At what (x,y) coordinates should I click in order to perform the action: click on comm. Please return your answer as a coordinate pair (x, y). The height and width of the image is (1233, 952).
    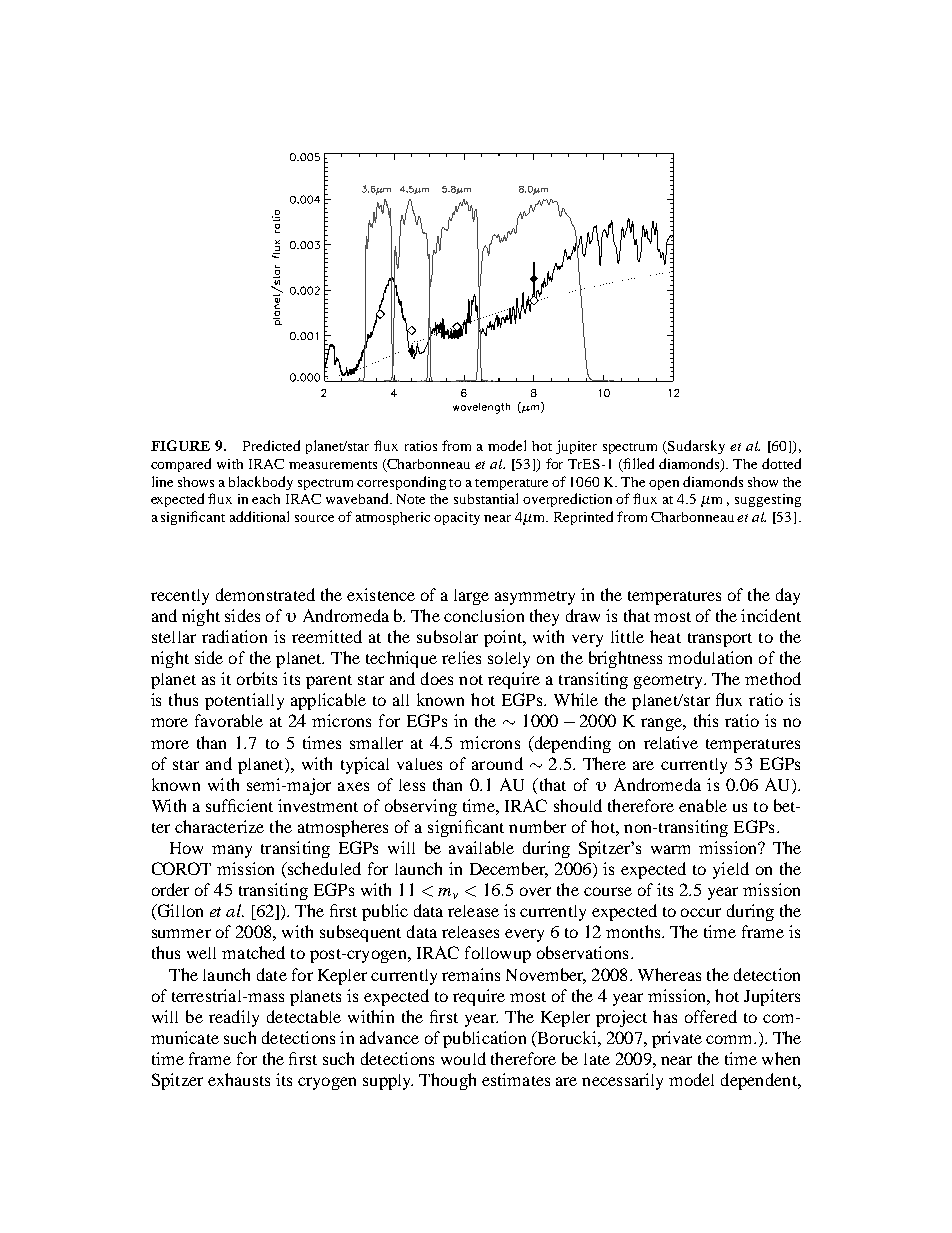
    Looking at the image, I should click on (731, 1039).
